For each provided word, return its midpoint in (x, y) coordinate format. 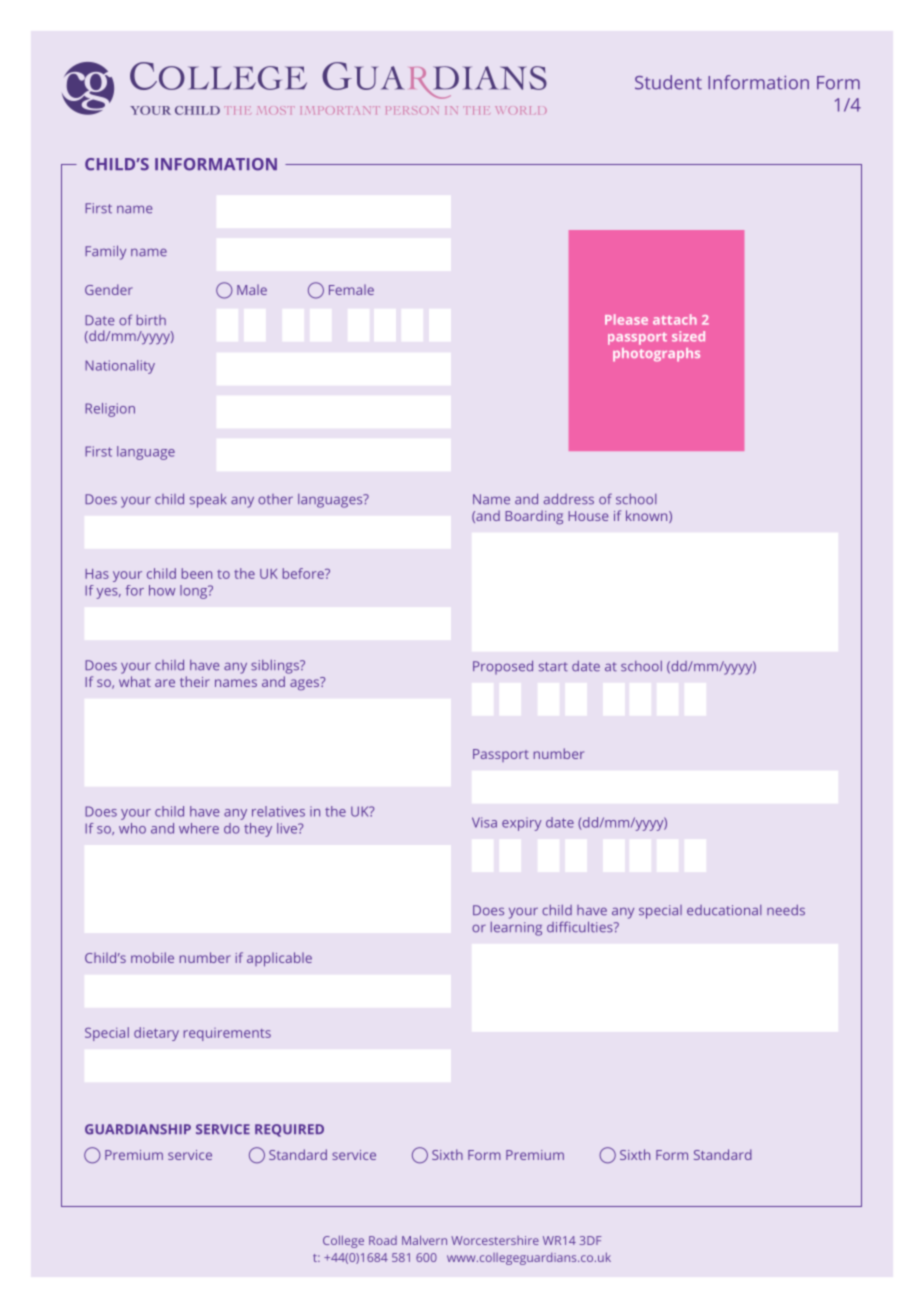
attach (675, 319)
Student (668, 82)
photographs (656, 355)
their (195, 681)
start (553, 667)
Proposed (503, 667)
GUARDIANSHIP (138, 1129)
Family (105, 252)
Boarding (534, 517)
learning (516, 929)
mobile (152, 957)
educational (724, 910)
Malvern (424, 1240)
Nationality (120, 367)
